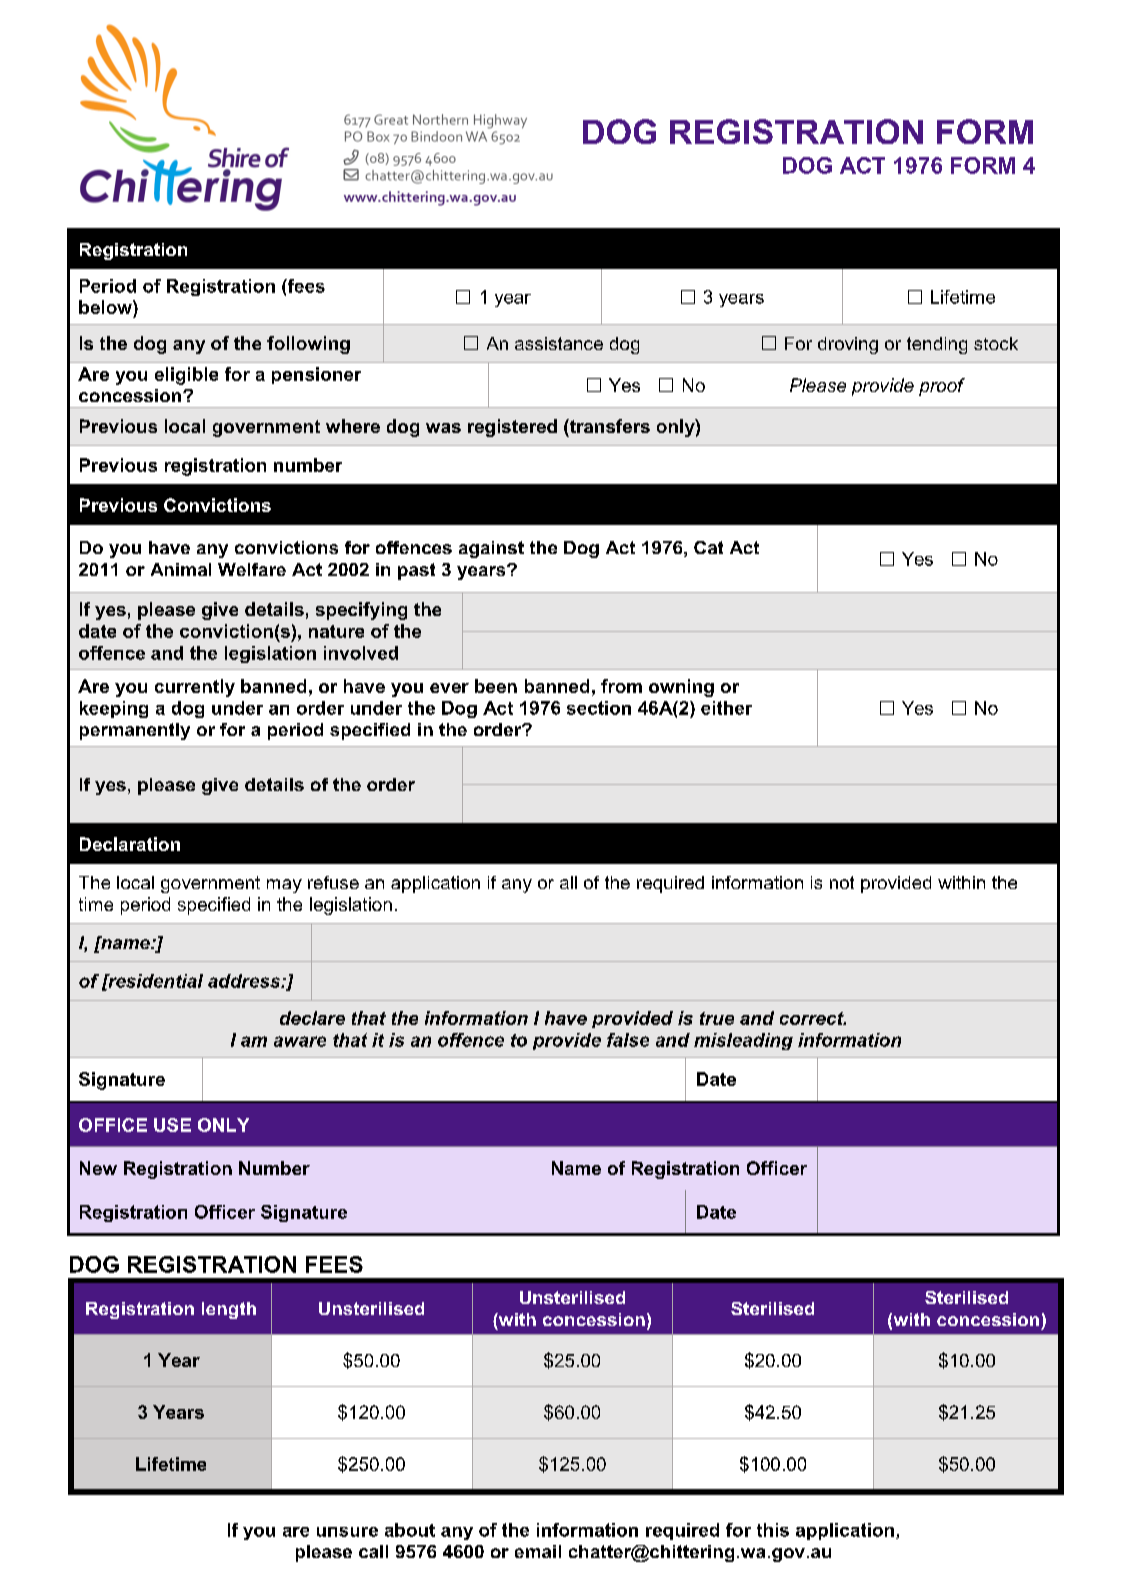 The width and height of the screenshot is (1127, 1594). I want to click on length, so click(229, 1310).
